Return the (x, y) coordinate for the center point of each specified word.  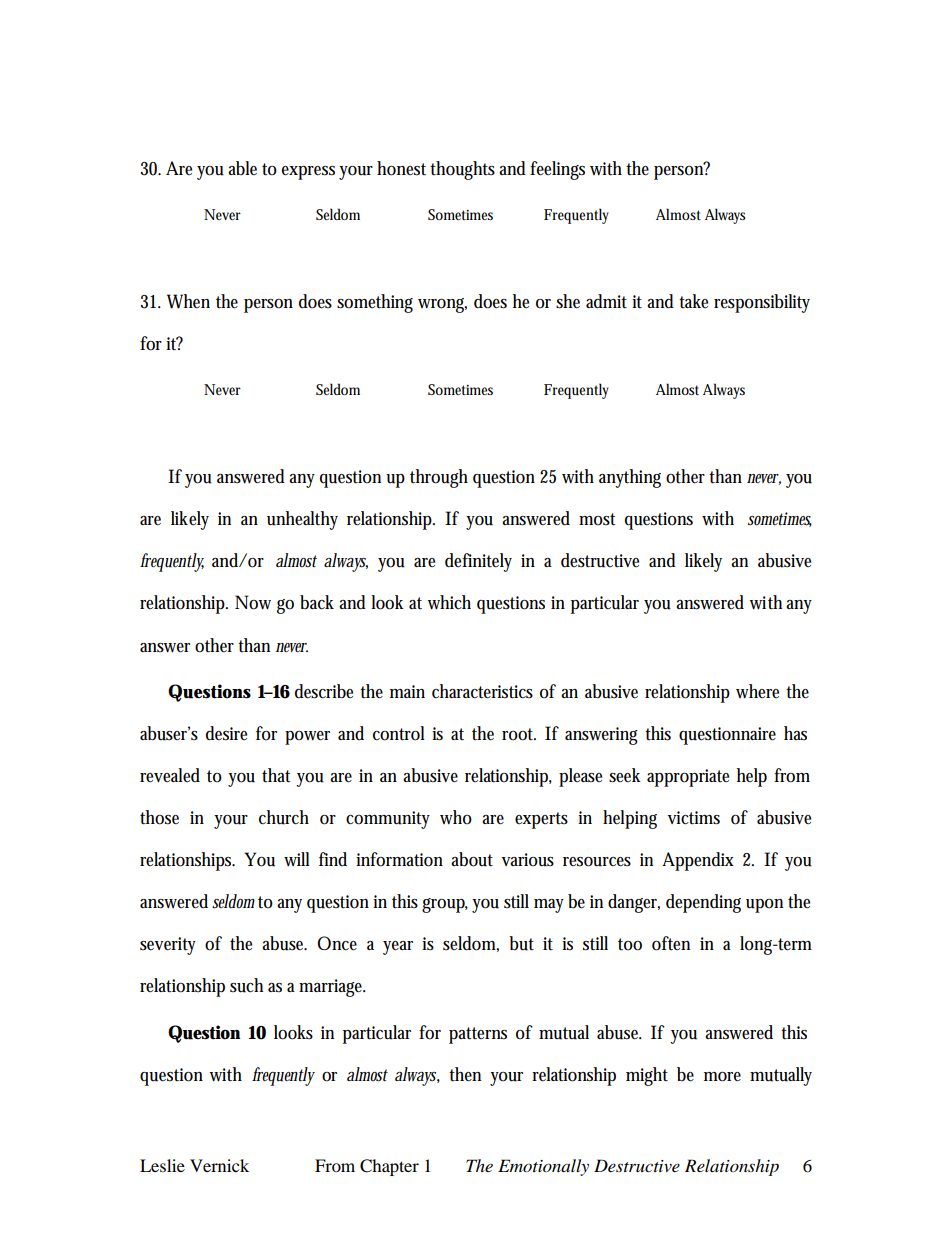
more (722, 1077)
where (757, 691)
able (242, 168)
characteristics (482, 691)
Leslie (162, 1165)
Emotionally (543, 1167)
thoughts (462, 170)
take (693, 301)
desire (226, 733)
